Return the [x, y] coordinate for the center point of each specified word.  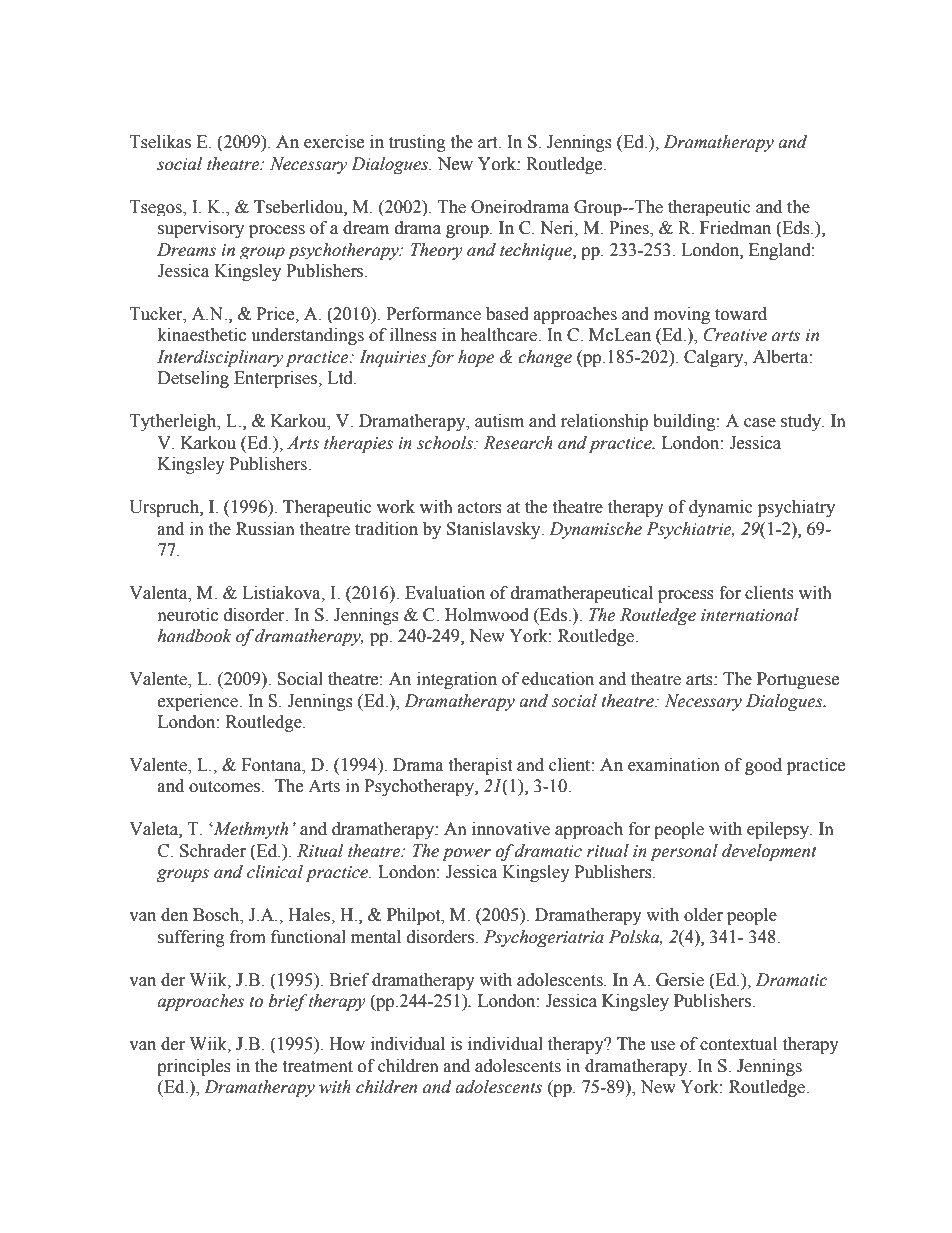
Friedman [735, 228]
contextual [738, 1044]
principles [194, 1067]
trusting [417, 143]
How [347, 1044]
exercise [334, 142]
